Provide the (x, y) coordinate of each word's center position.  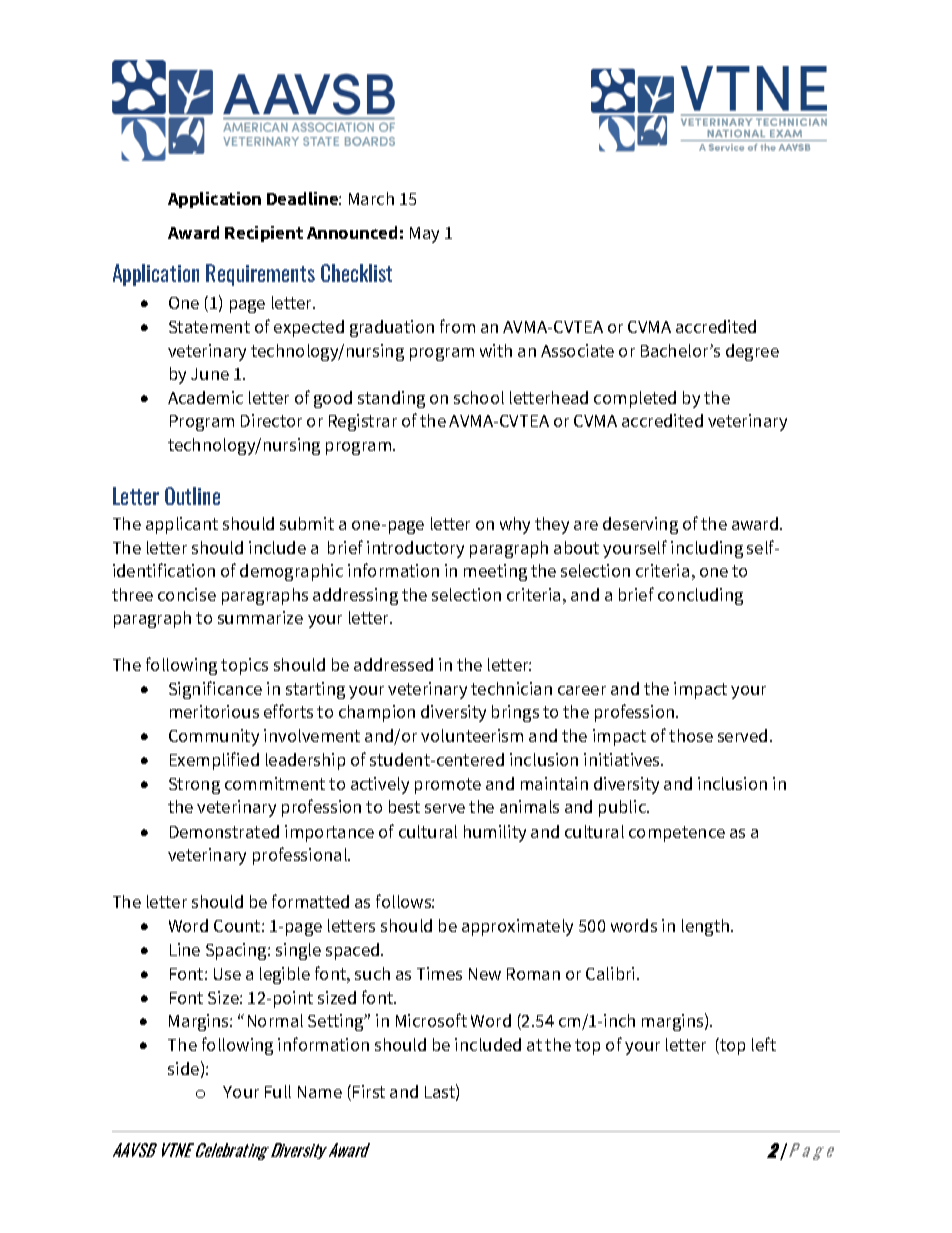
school (479, 397)
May (424, 235)
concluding (700, 596)
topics (244, 666)
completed (635, 399)
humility (495, 833)
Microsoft (431, 1020)
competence (677, 834)
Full (278, 1091)
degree (752, 352)
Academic (205, 397)
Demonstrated (224, 831)
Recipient (264, 234)
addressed (393, 664)
